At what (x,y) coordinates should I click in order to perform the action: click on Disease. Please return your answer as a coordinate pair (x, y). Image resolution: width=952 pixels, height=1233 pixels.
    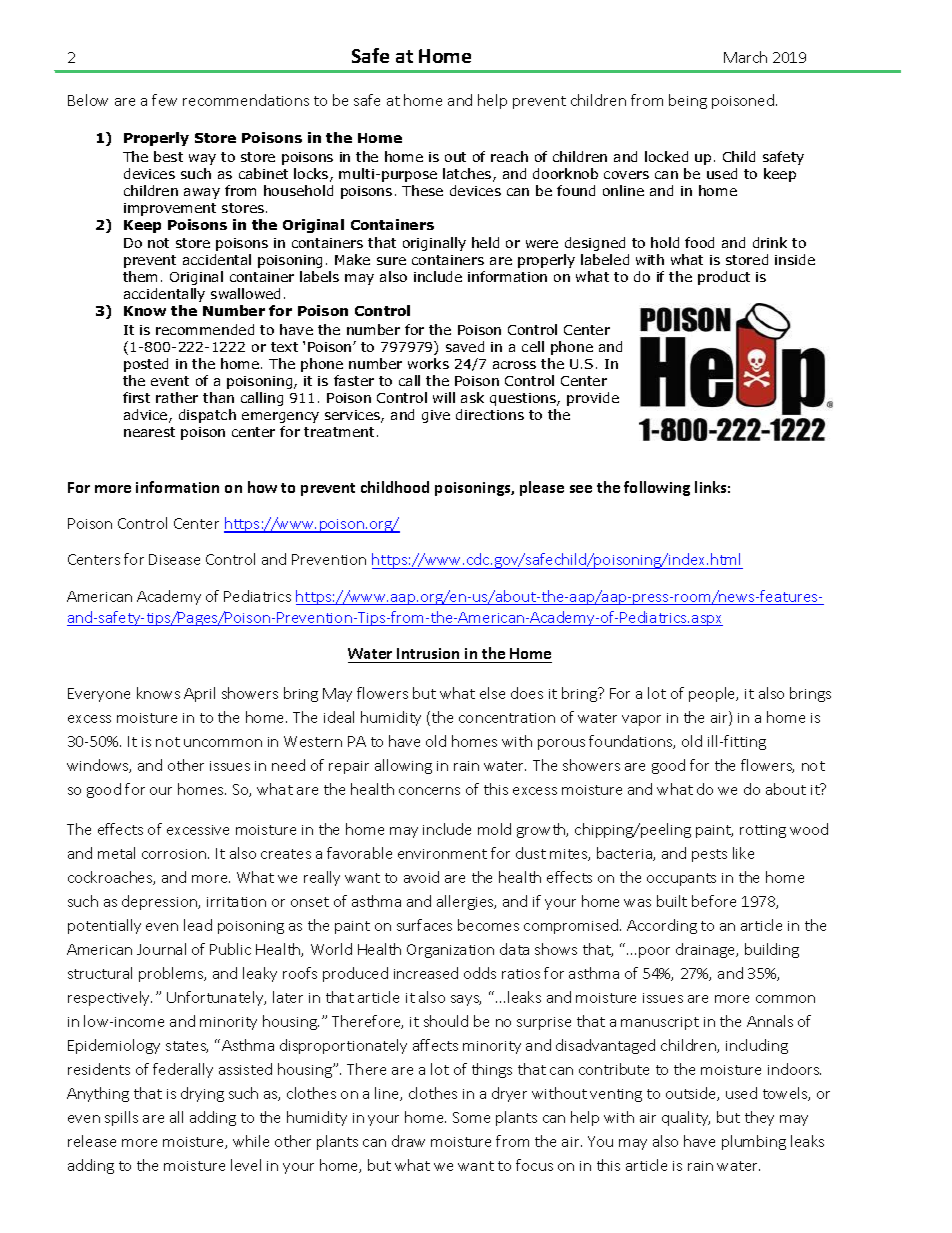
    Looking at the image, I should click on (174, 559).
